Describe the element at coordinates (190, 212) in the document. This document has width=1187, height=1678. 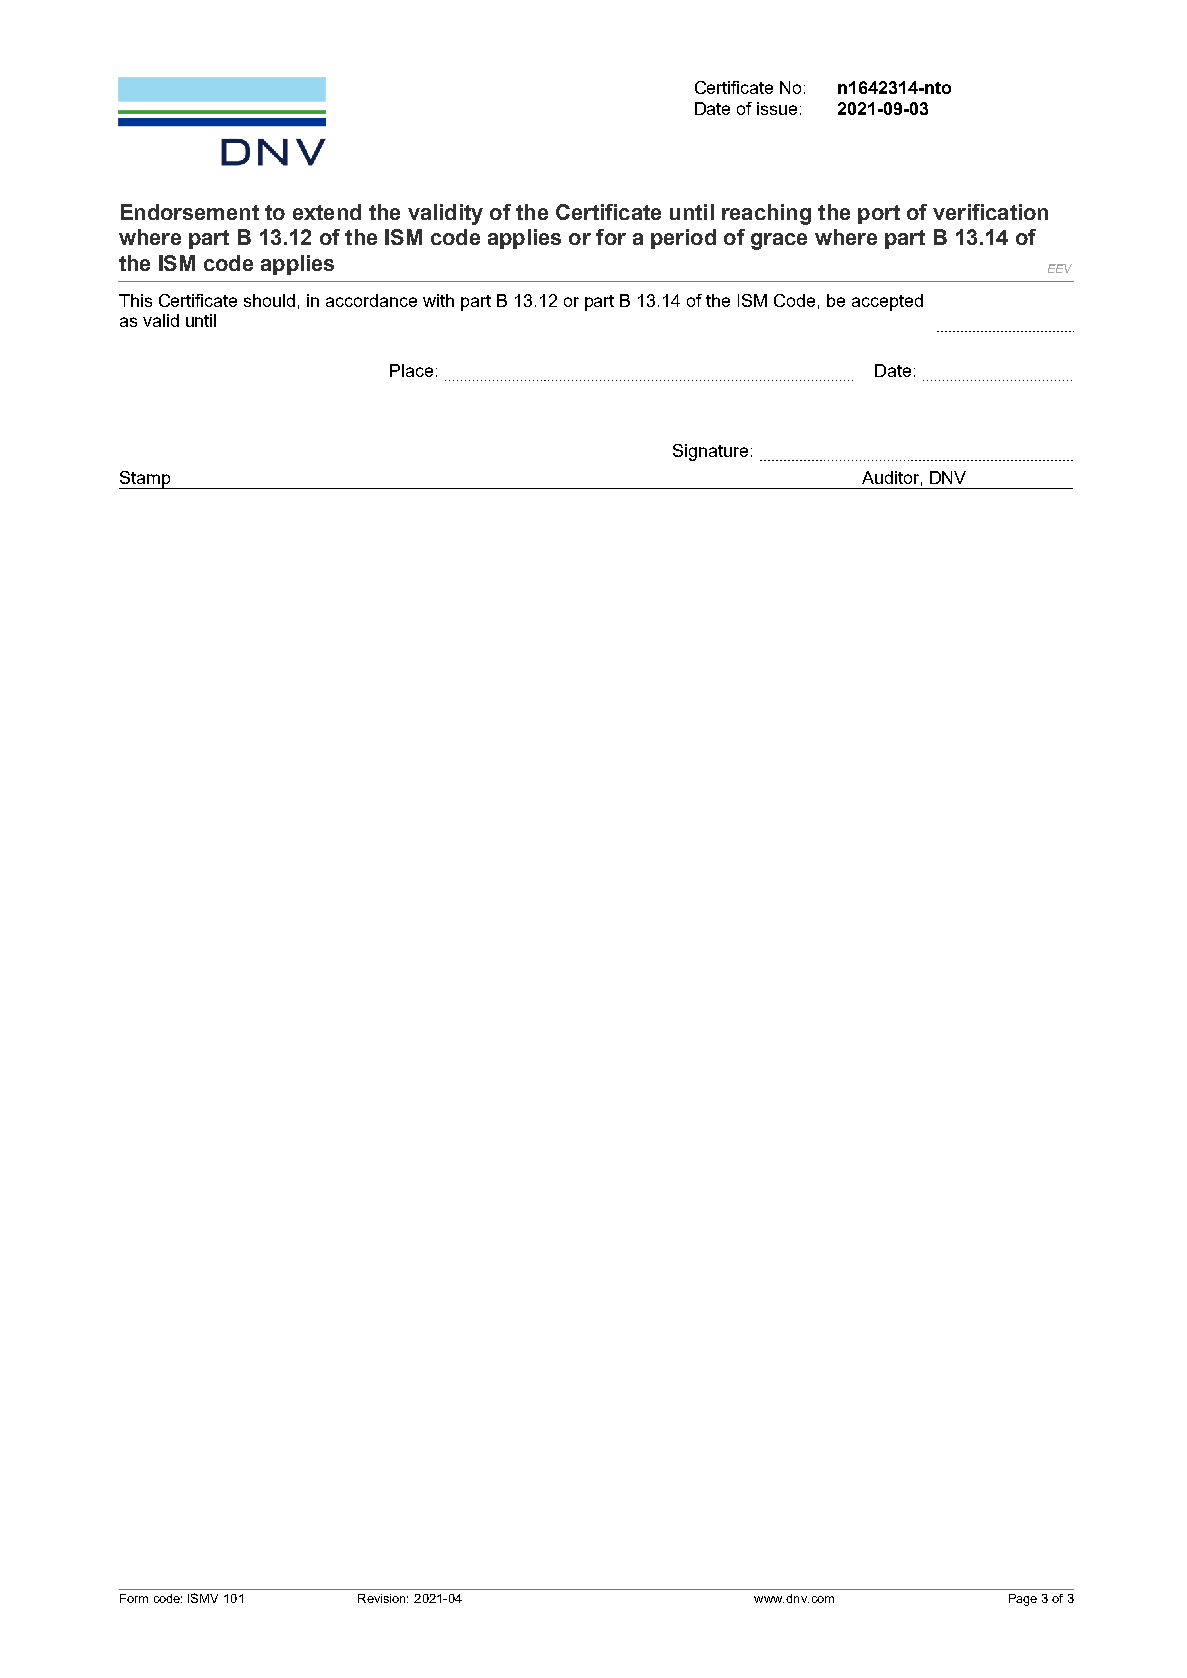
I see `Endorsement` at that location.
